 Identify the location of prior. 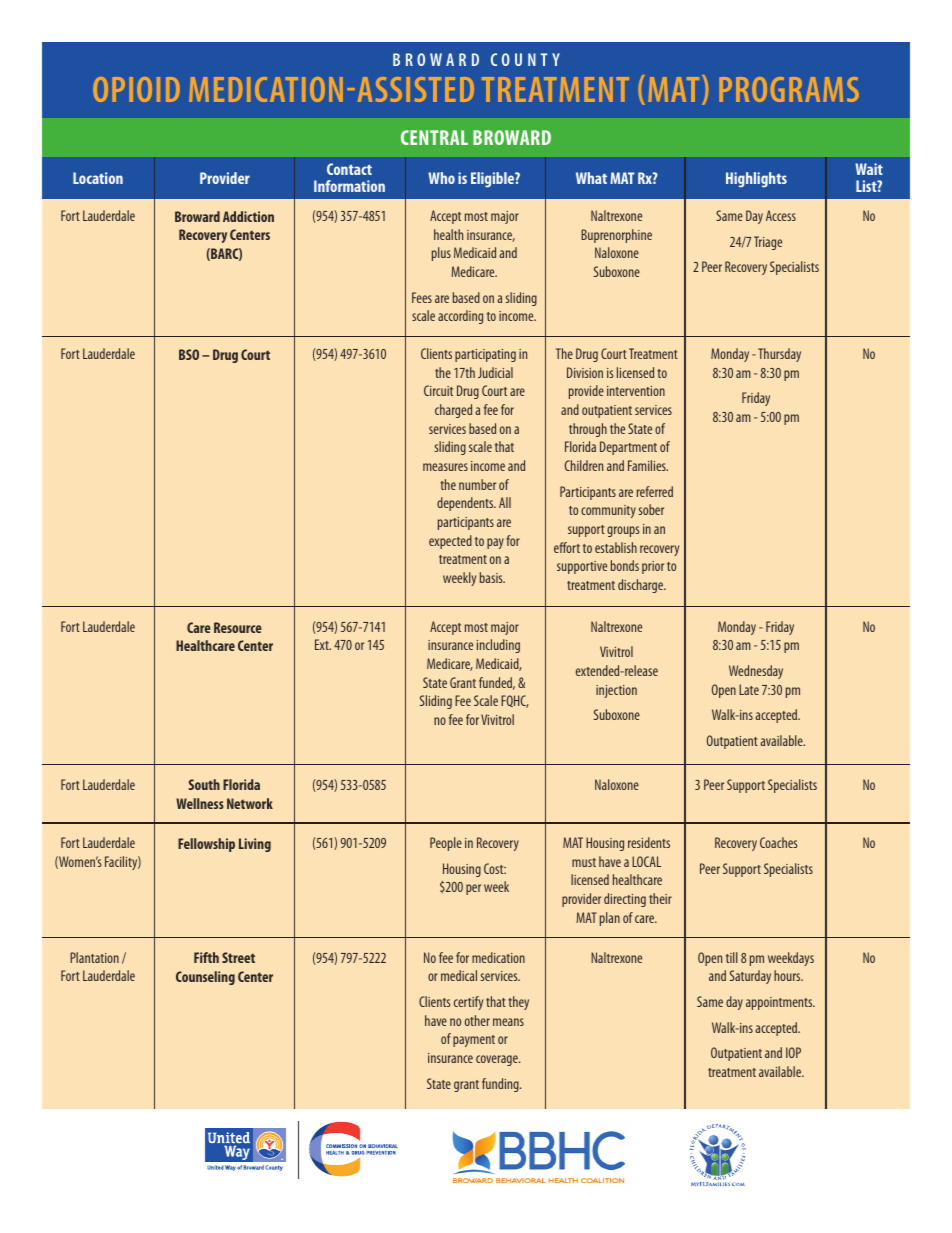
(653, 567).
